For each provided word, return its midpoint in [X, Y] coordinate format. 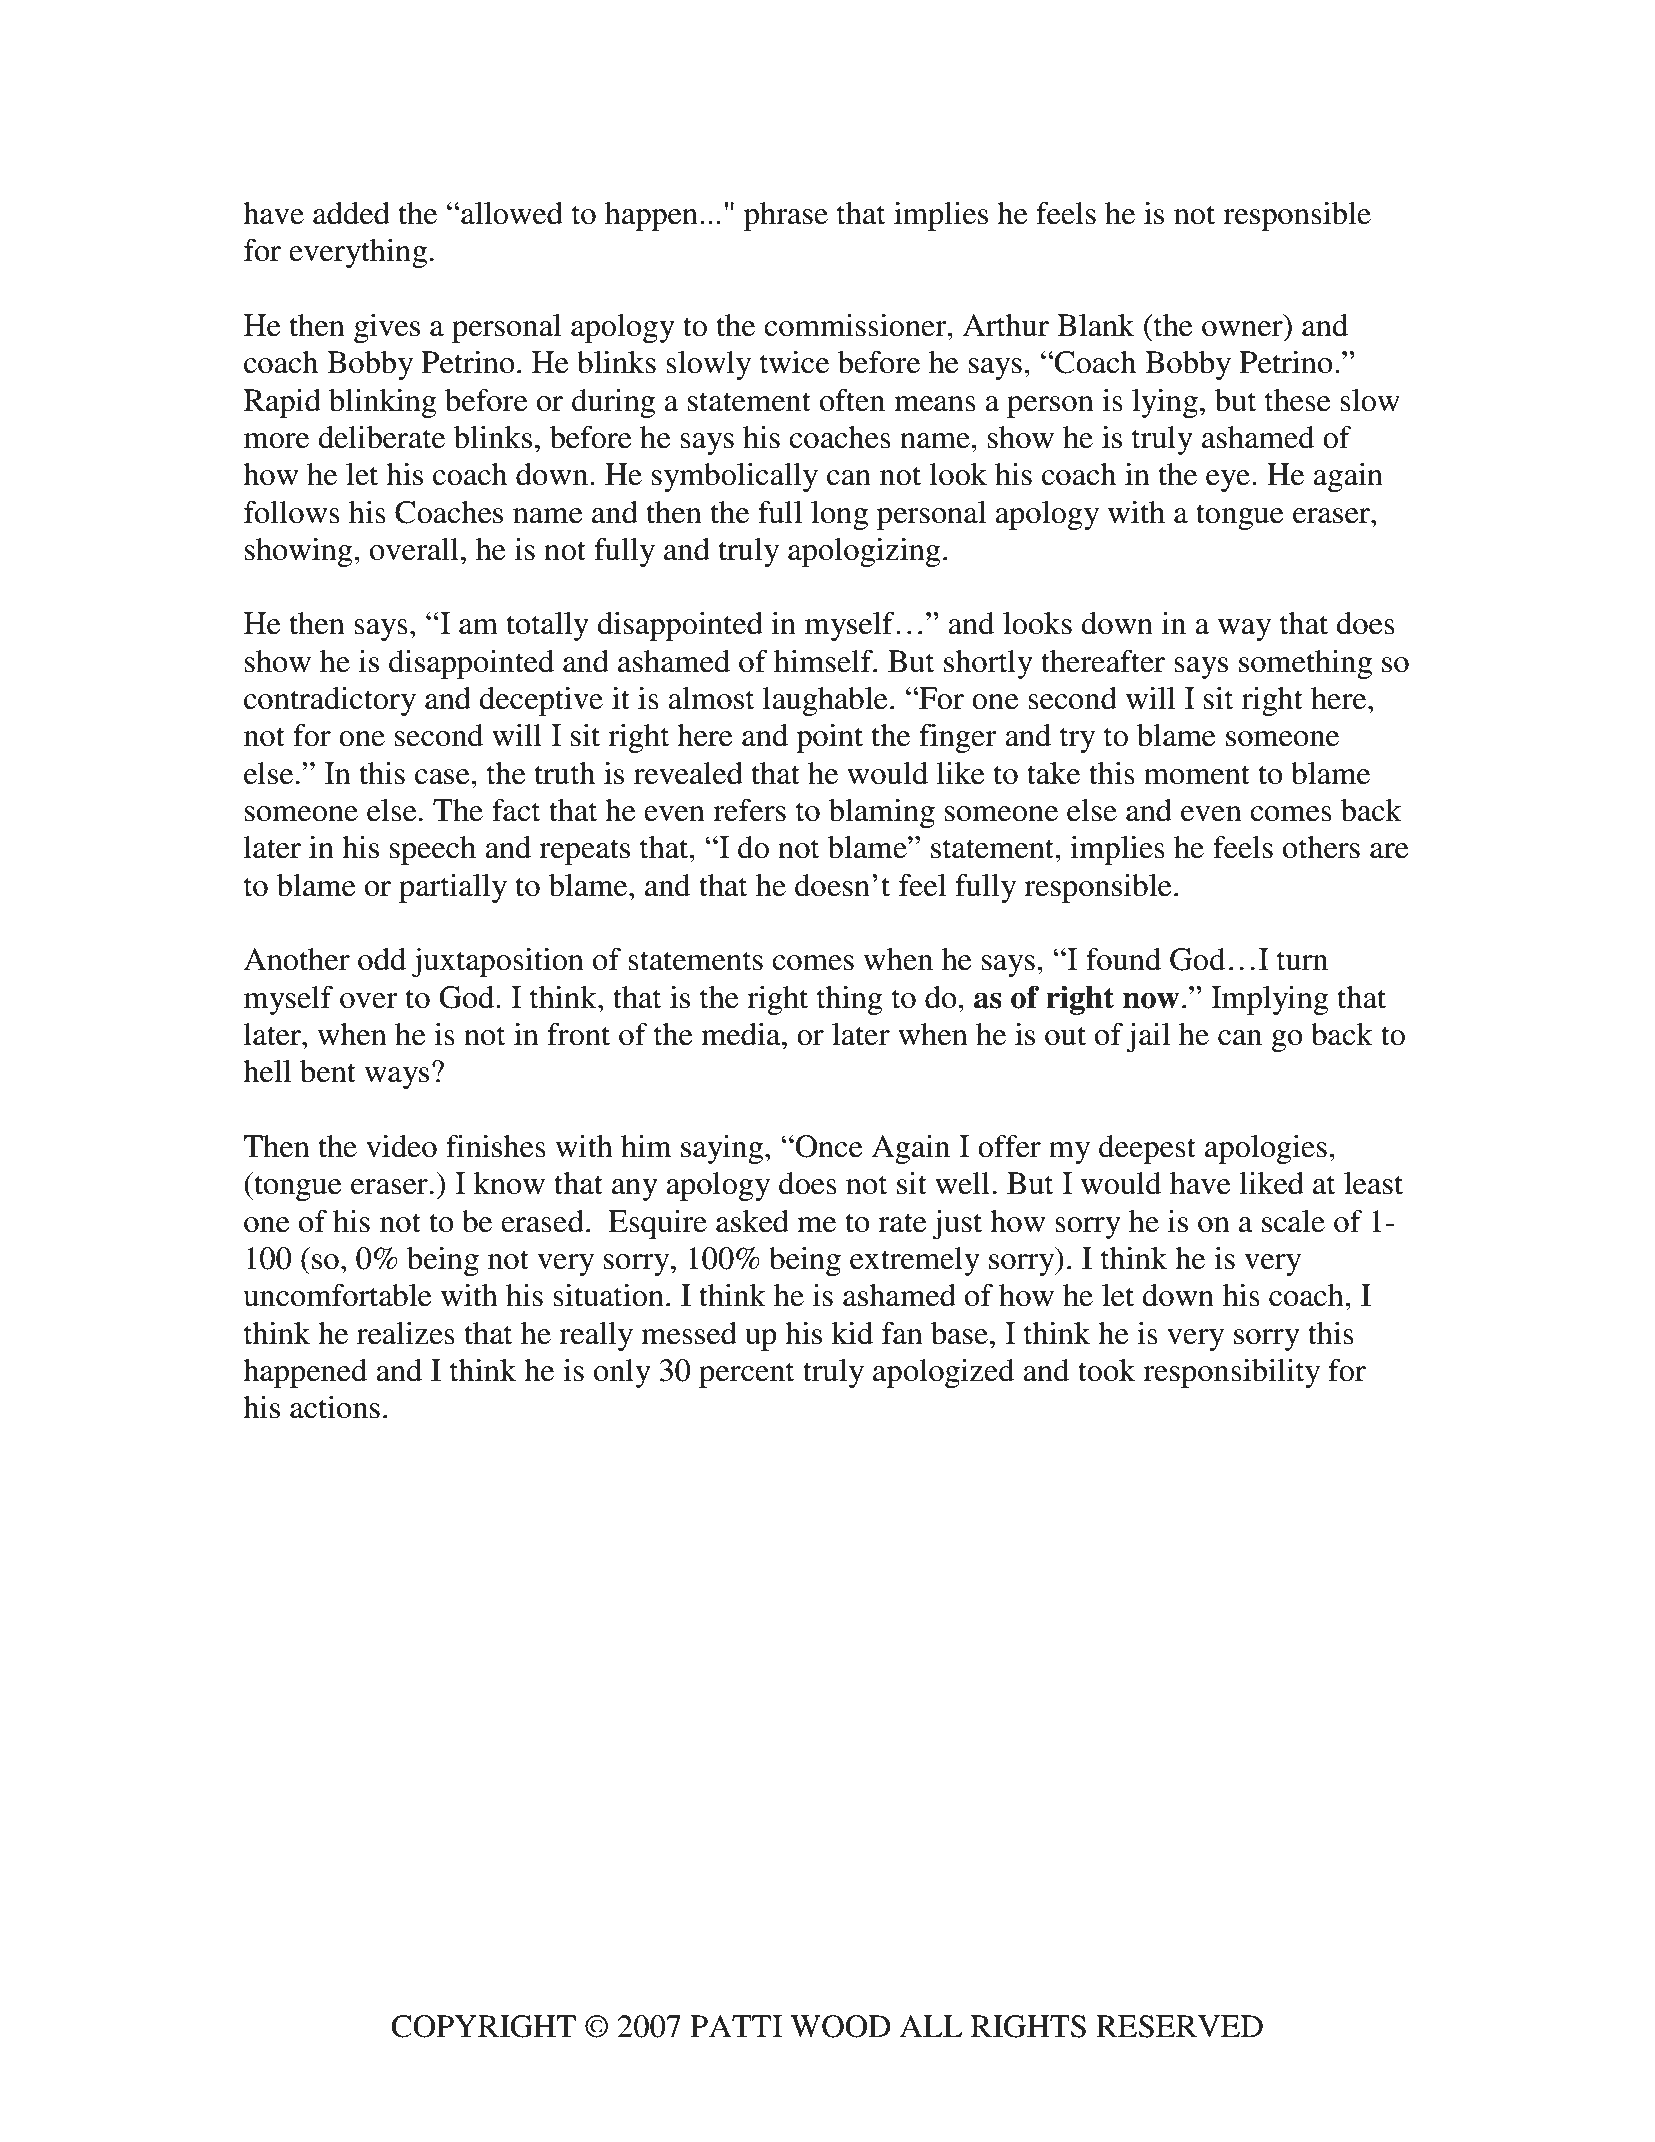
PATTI [736, 2026]
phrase [786, 216]
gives [387, 328]
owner [1242, 329]
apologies [1266, 1149]
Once [828, 1146]
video [401, 1146]
